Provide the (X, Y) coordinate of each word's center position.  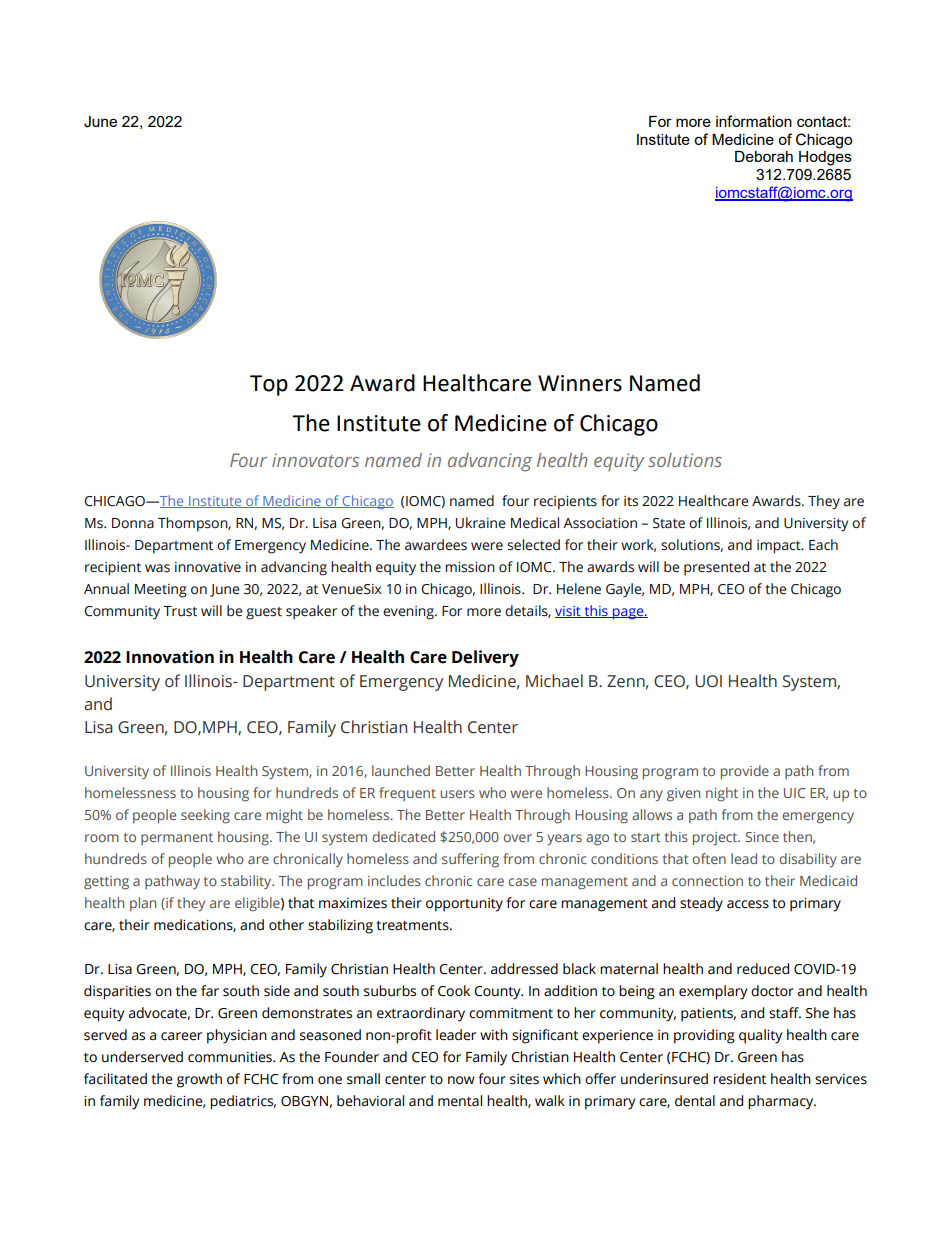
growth (199, 1080)
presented (716, 568)
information (754, 121)
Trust (180, 611)
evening (409, 613)
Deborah (764, 156)
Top (269, 385)
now (461, 1080)
